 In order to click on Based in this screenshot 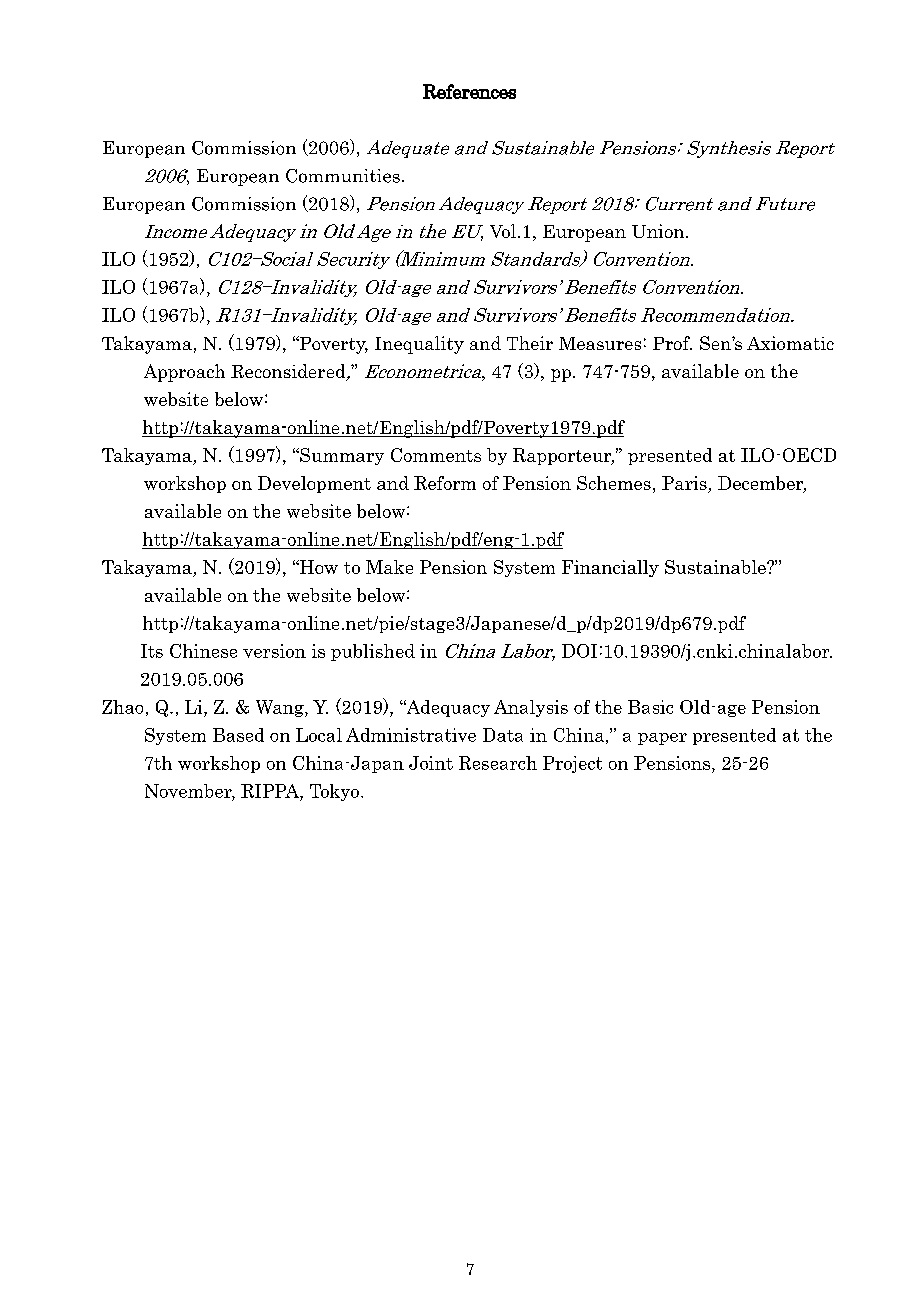, I will do `click(238, 735)`.
